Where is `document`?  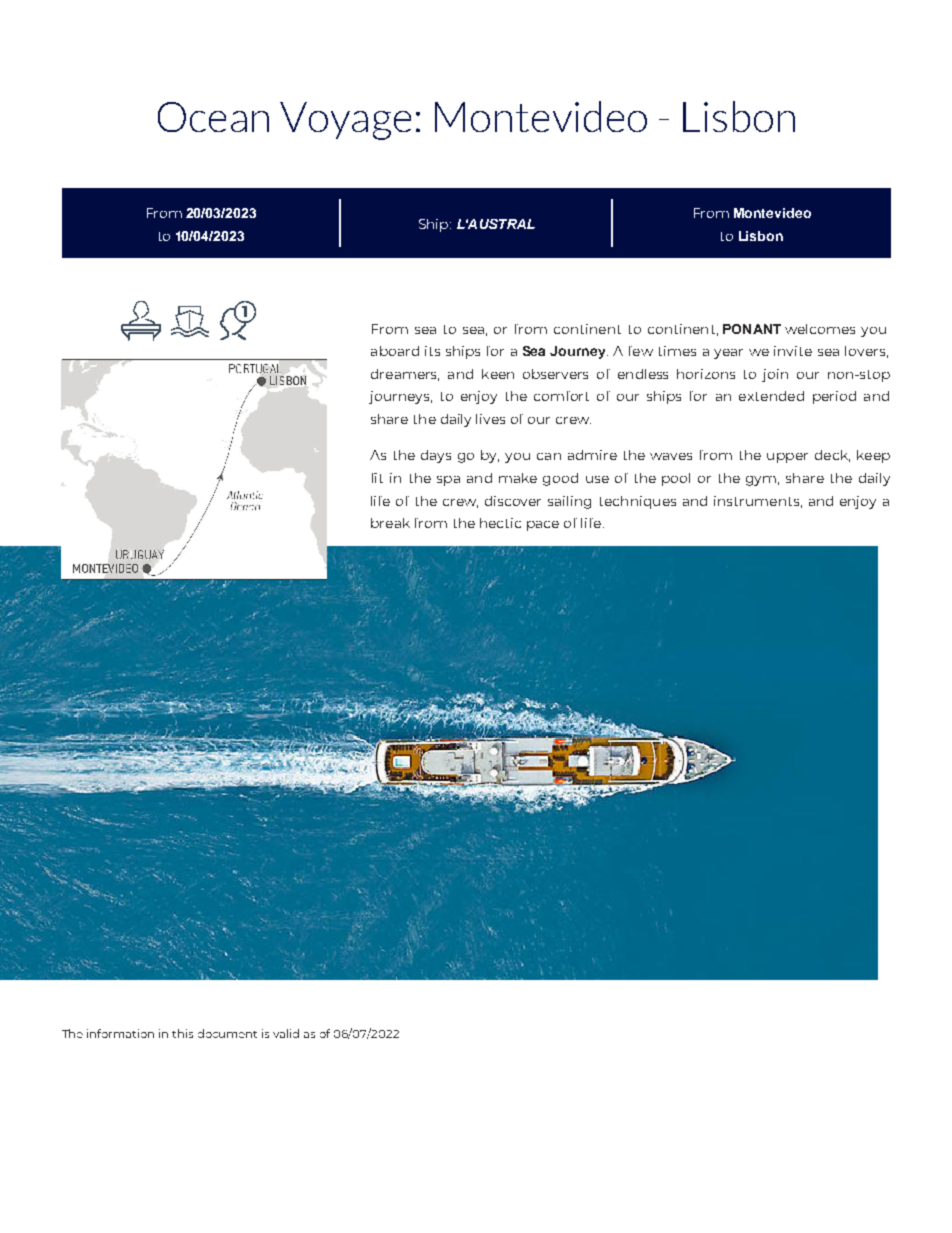 document is located at coordinates (227, 1033).
